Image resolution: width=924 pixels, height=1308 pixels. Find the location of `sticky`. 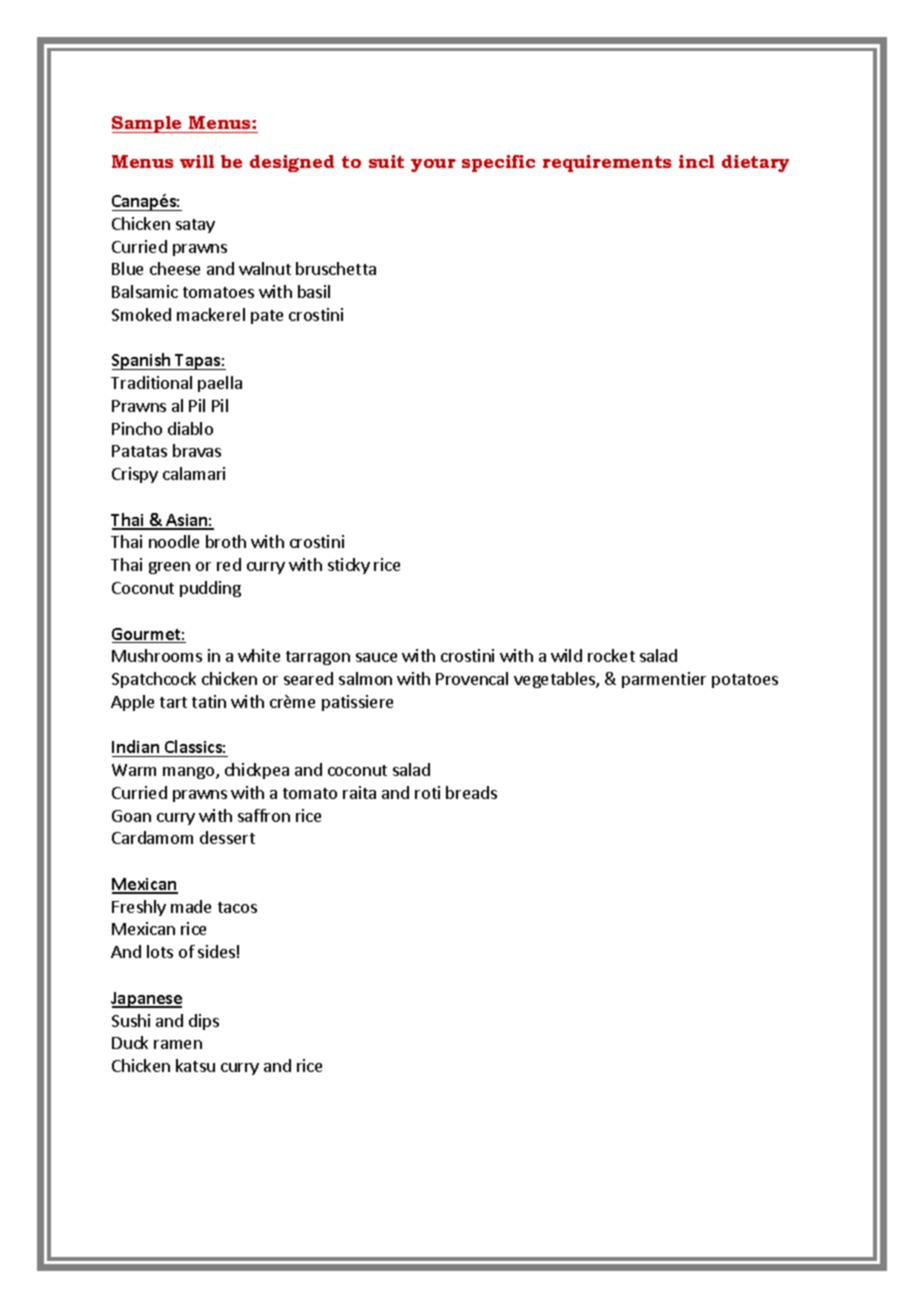

sticky is located at coordinates (349, 566).
